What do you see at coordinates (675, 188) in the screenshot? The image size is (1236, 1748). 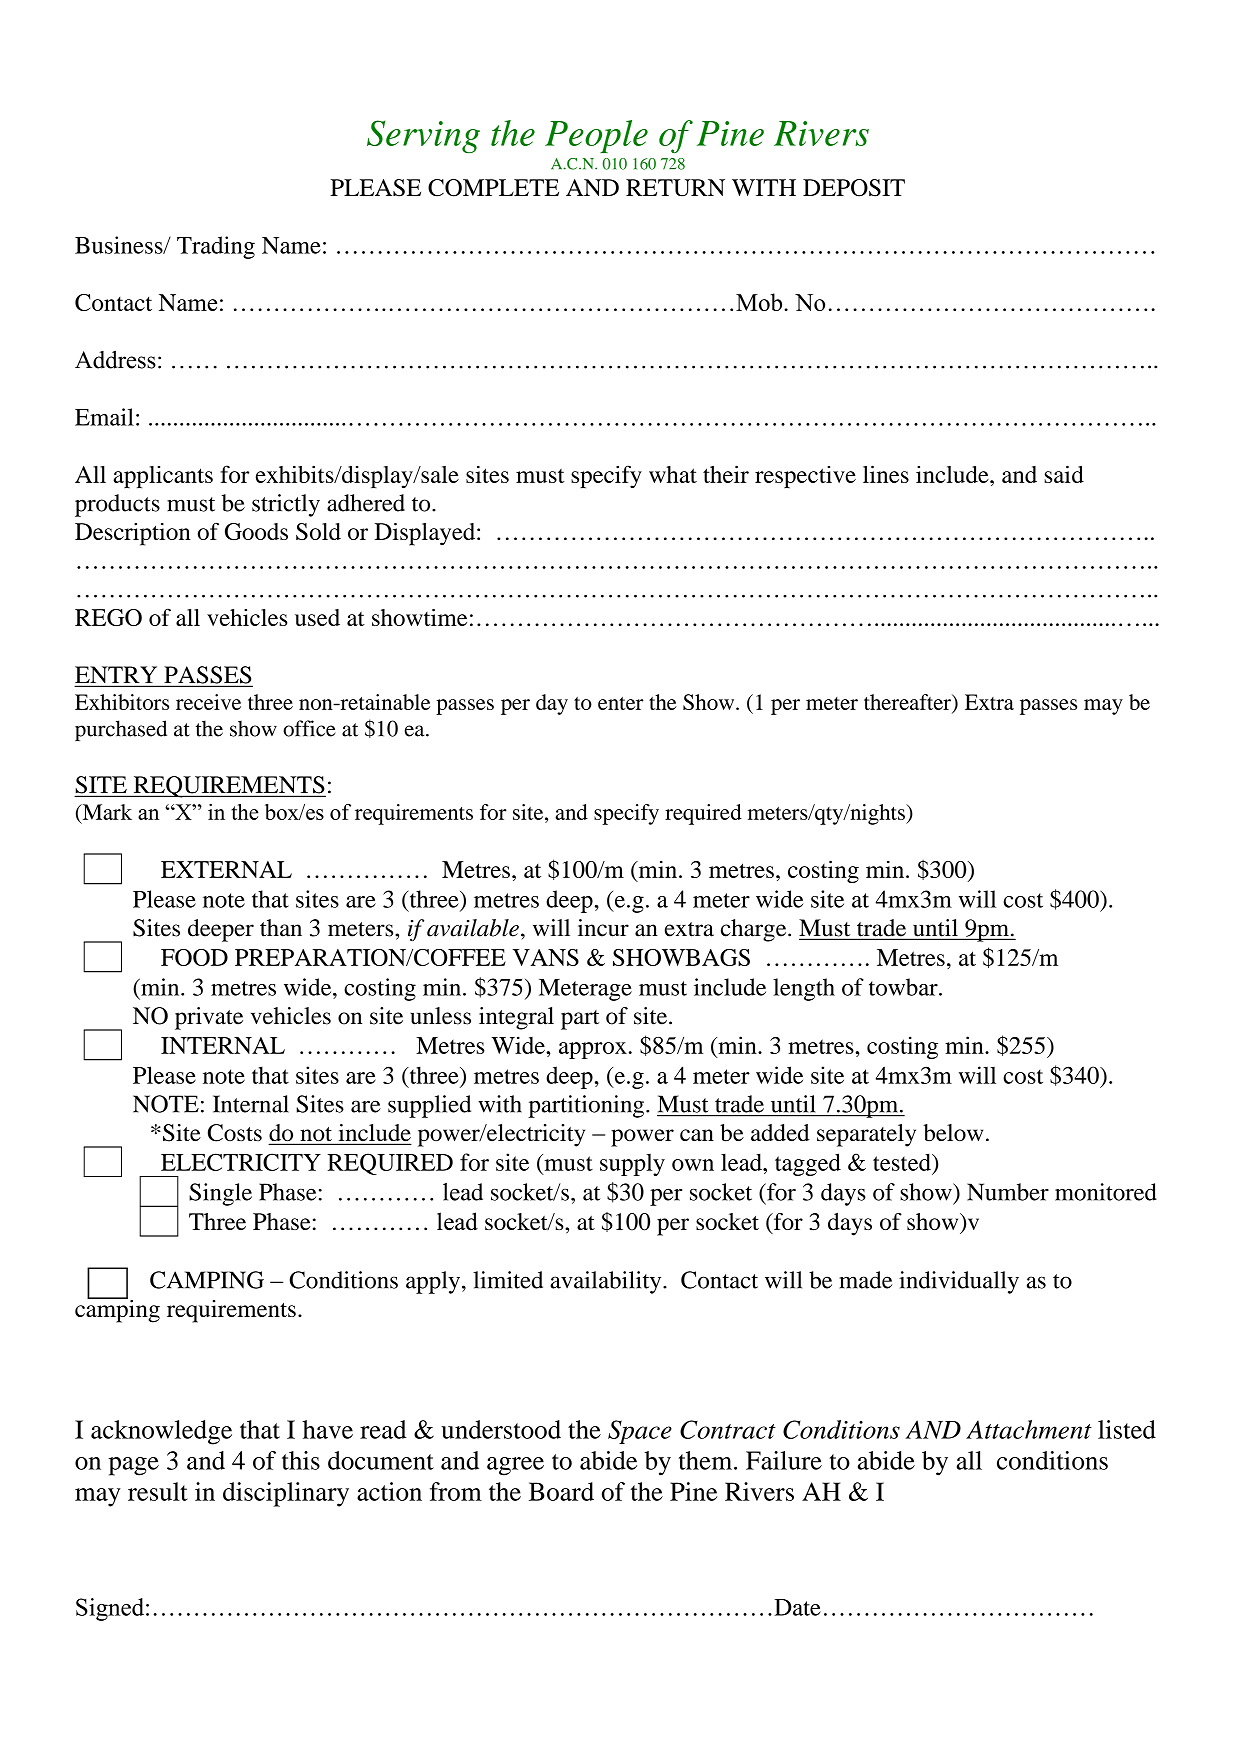 I see `RETURN` at bounding box center [675, 188].
